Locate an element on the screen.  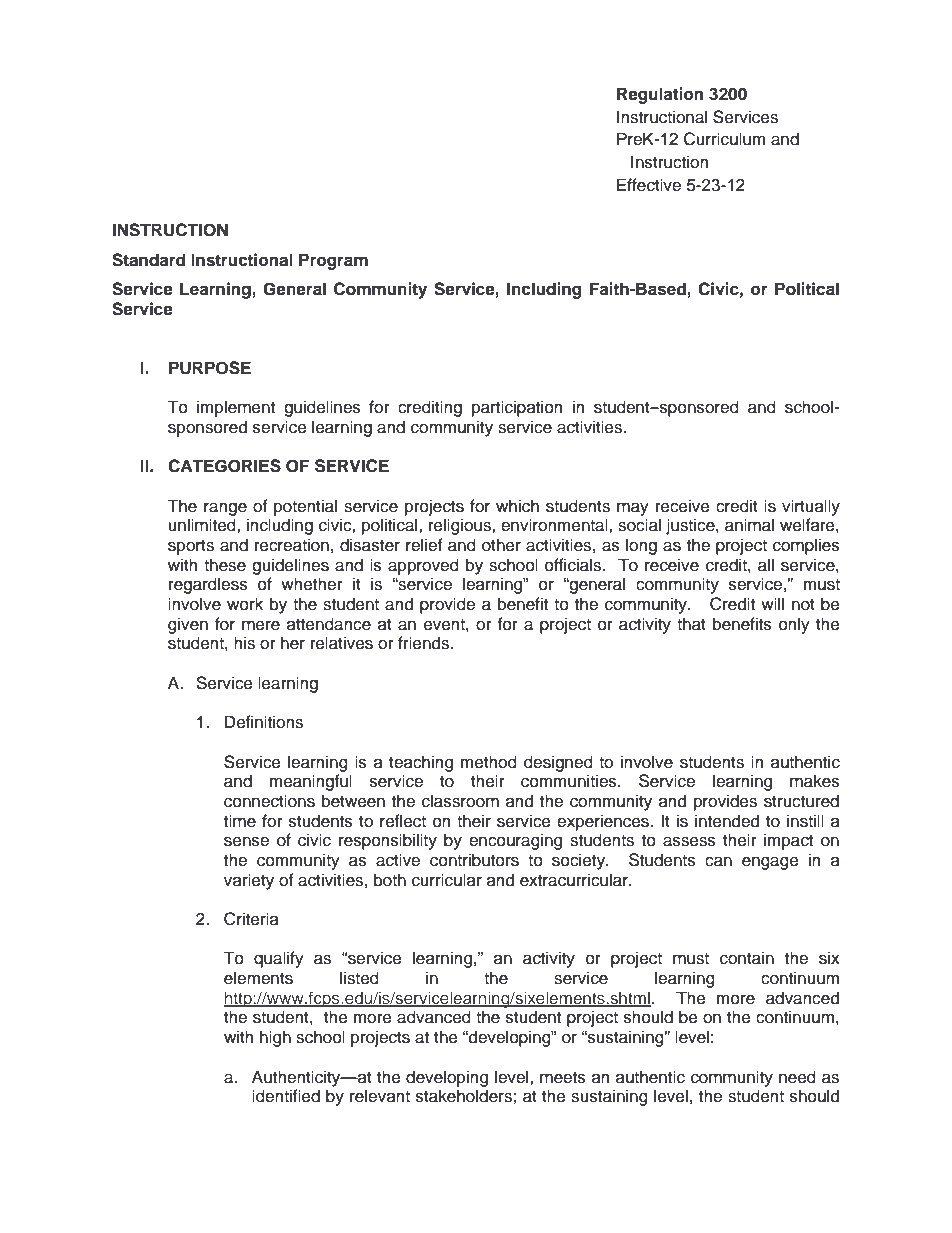
makes is located at coordinates (815, 781).
